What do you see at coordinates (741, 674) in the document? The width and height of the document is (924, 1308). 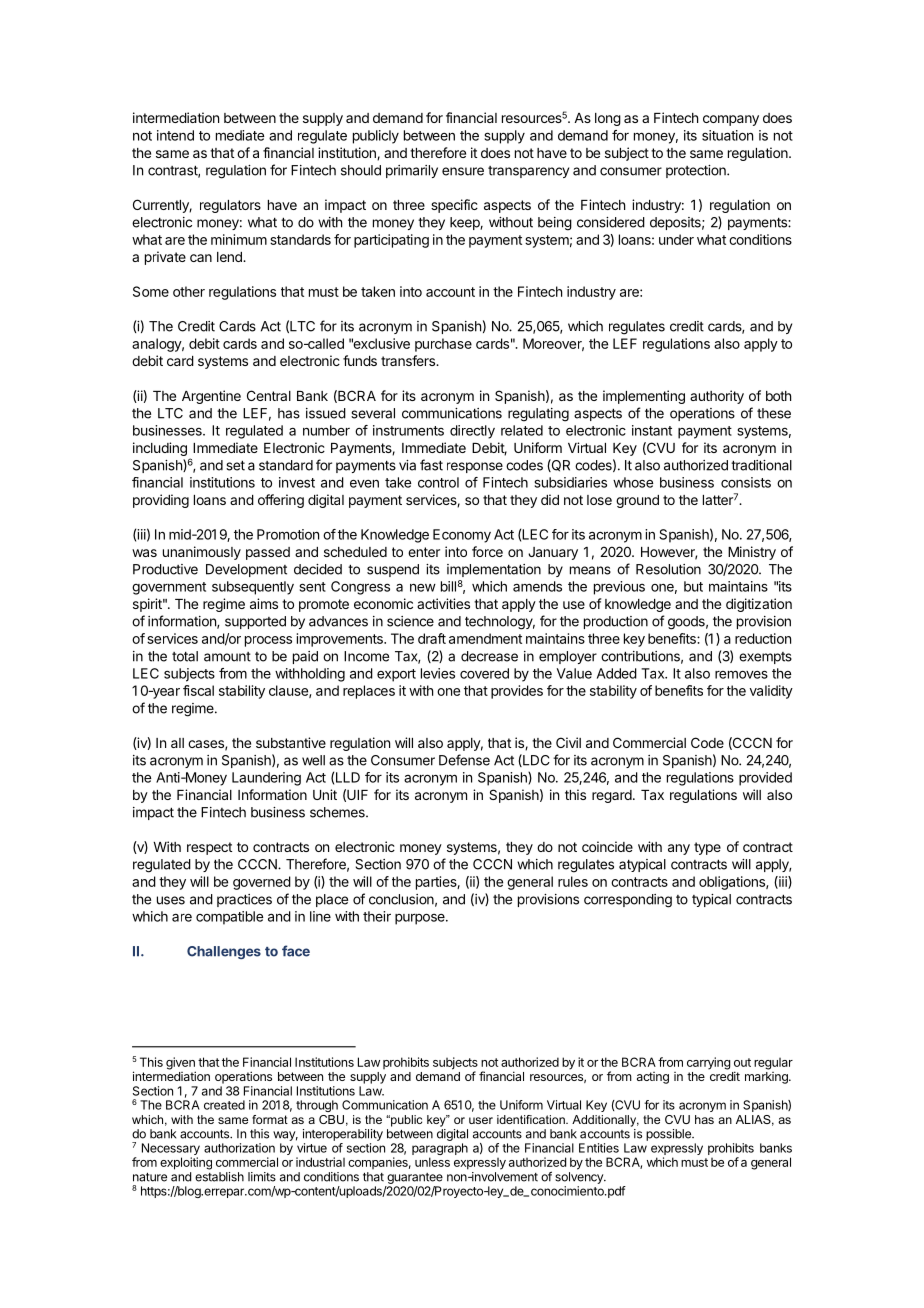 I see `removes` at bounding box center [741, 674].
